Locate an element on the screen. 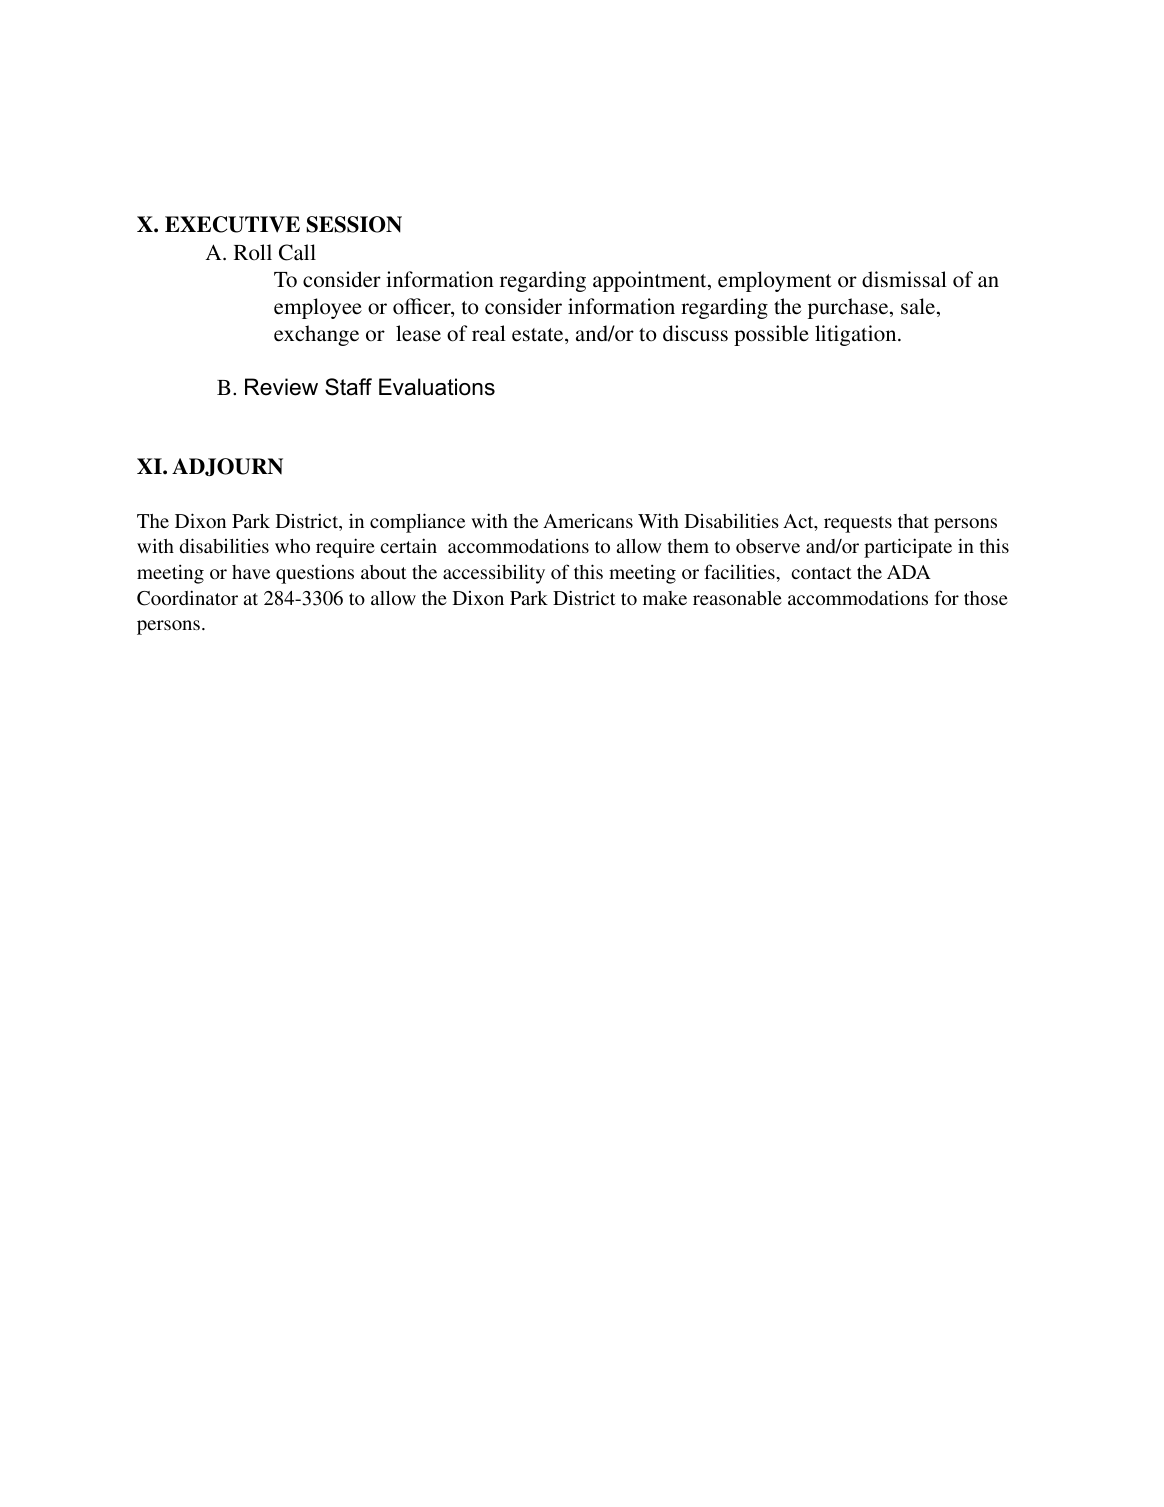 This screenshot has width=1164, height=1507. employee is located at coordinates (318, 308).
